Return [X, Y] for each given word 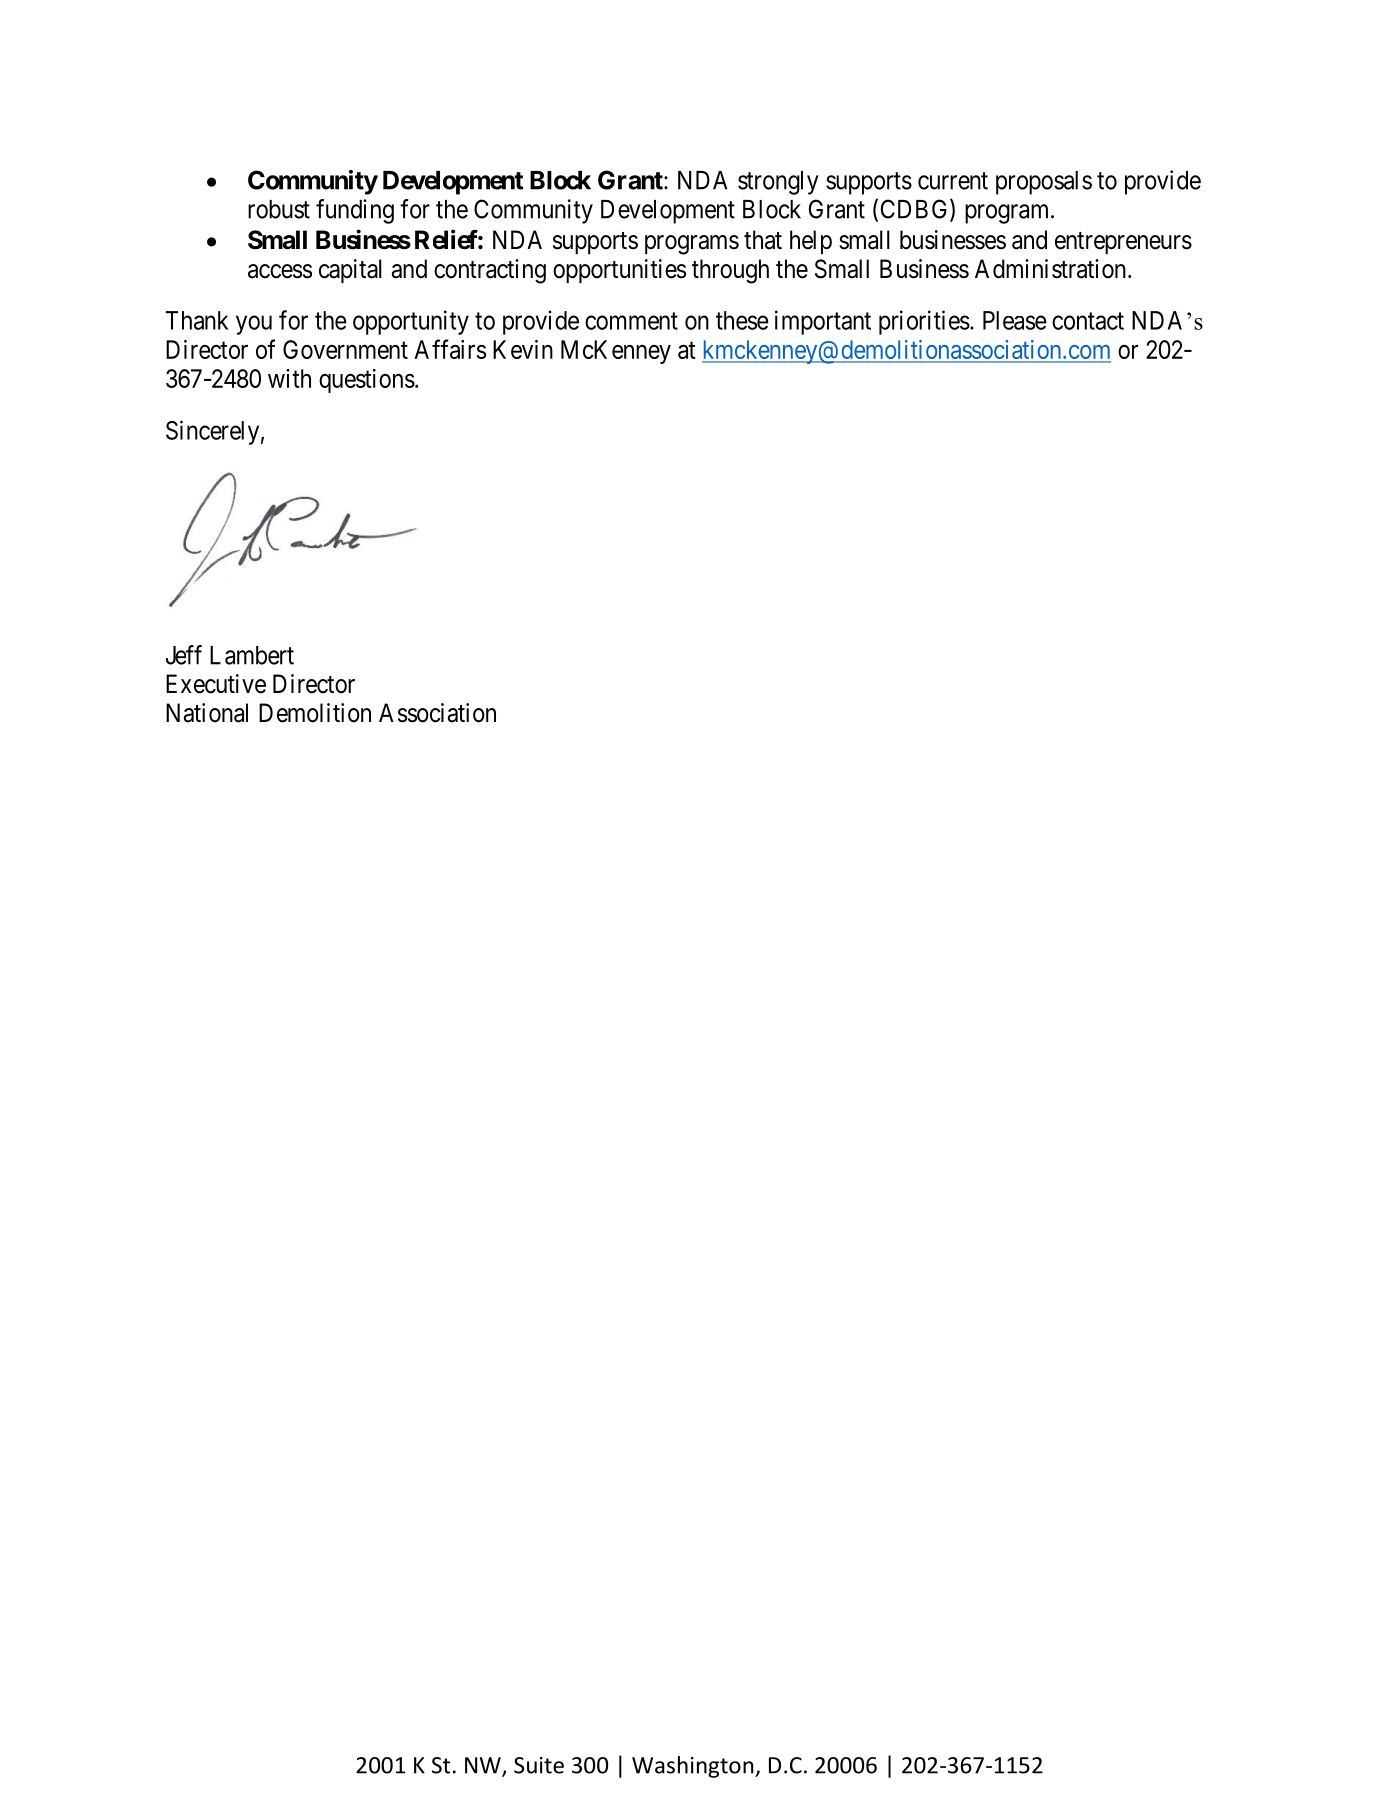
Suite [539, 1765]
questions [367, 381]
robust [279, 209]
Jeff [184, 655]
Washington [694, 1767]
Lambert [252, 655]
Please [1015, 320]
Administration [1050, 269]
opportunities [619, 271]
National [207, 713]
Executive [216, 684]
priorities [924, 322]
